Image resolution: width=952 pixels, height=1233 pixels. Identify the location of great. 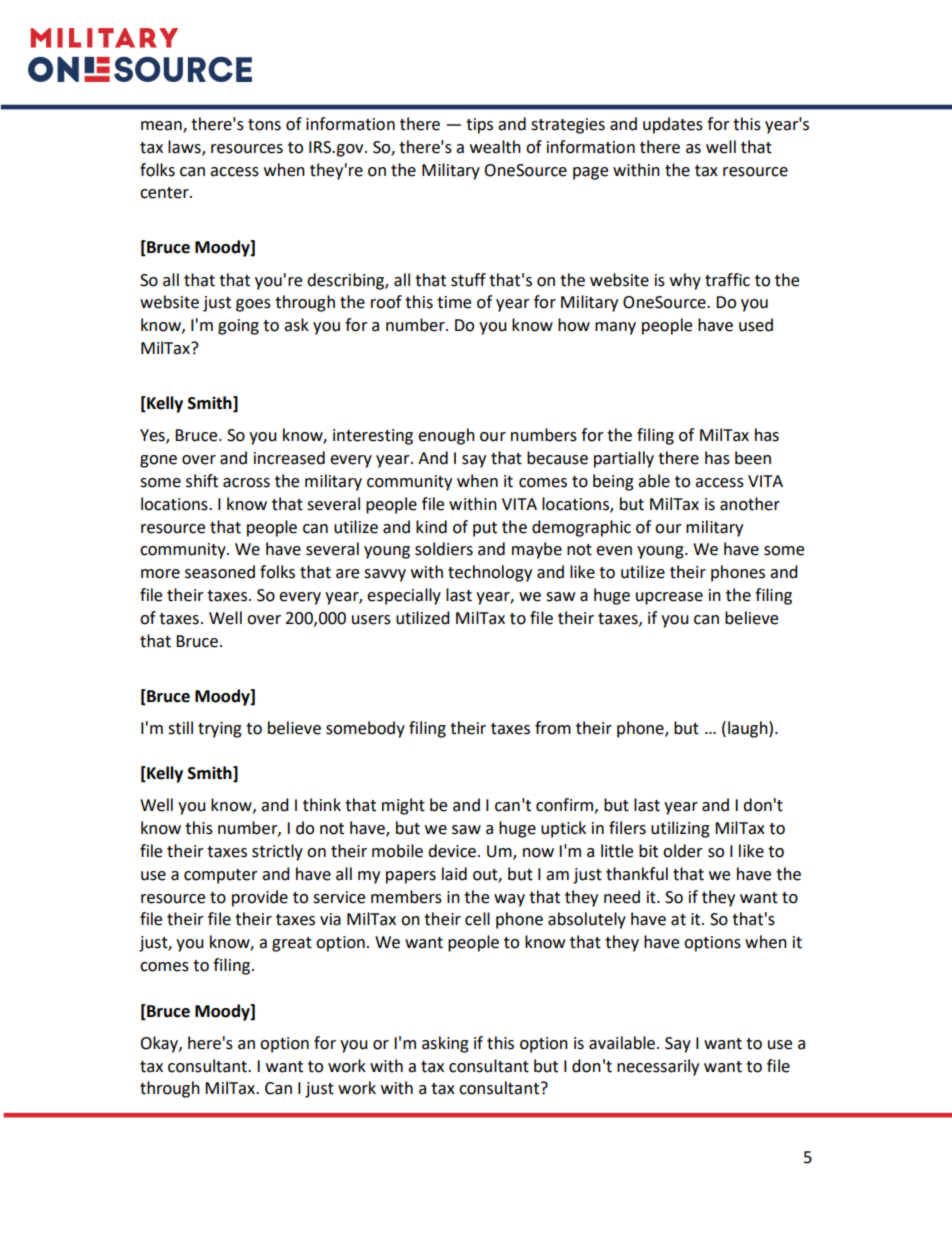
(292, 944).
